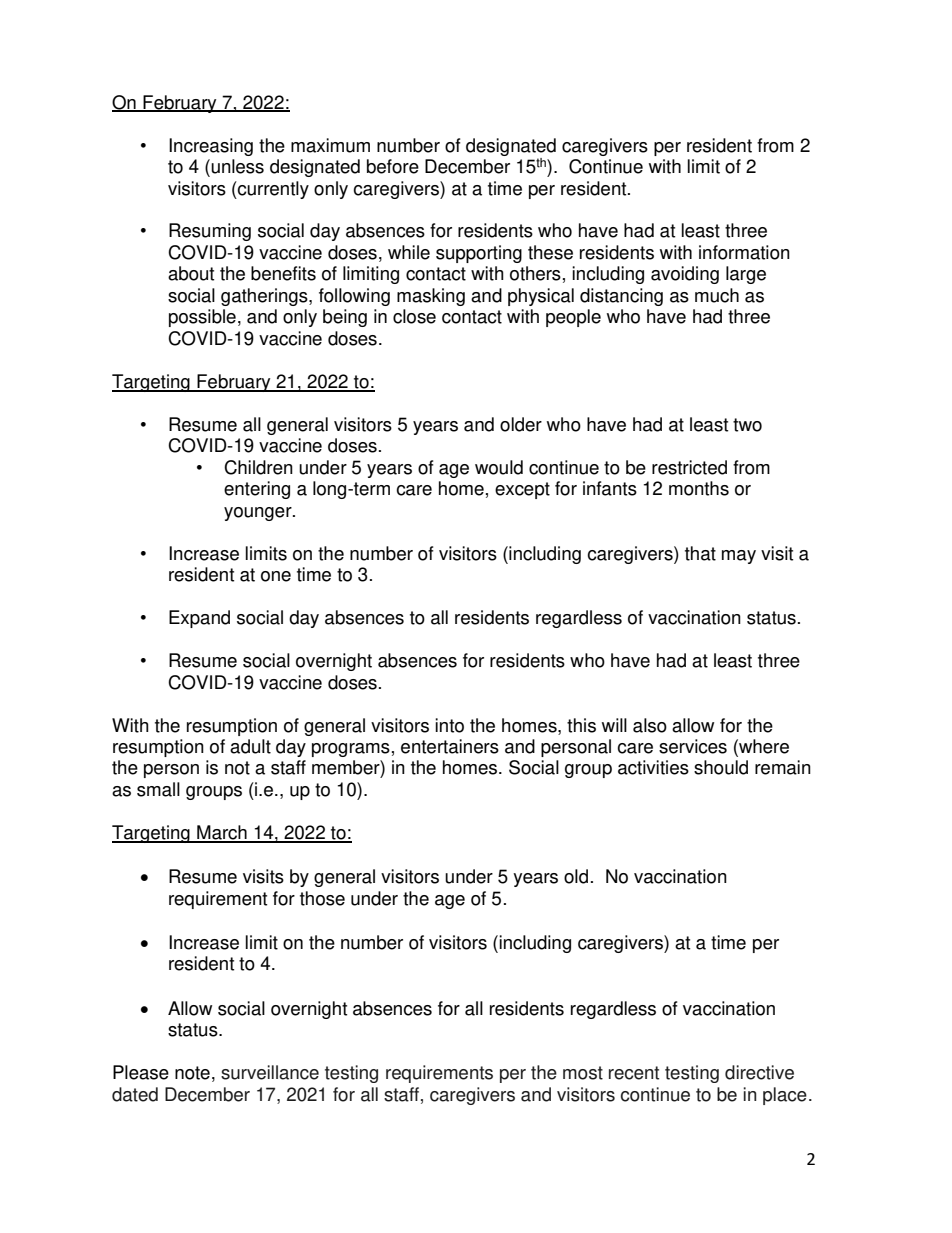 The height and width of the screenshot is (1233, 952). What do you see at coordinates (449, 725) in the screenshot?
I see `into` at bounding box center [449, 725].
